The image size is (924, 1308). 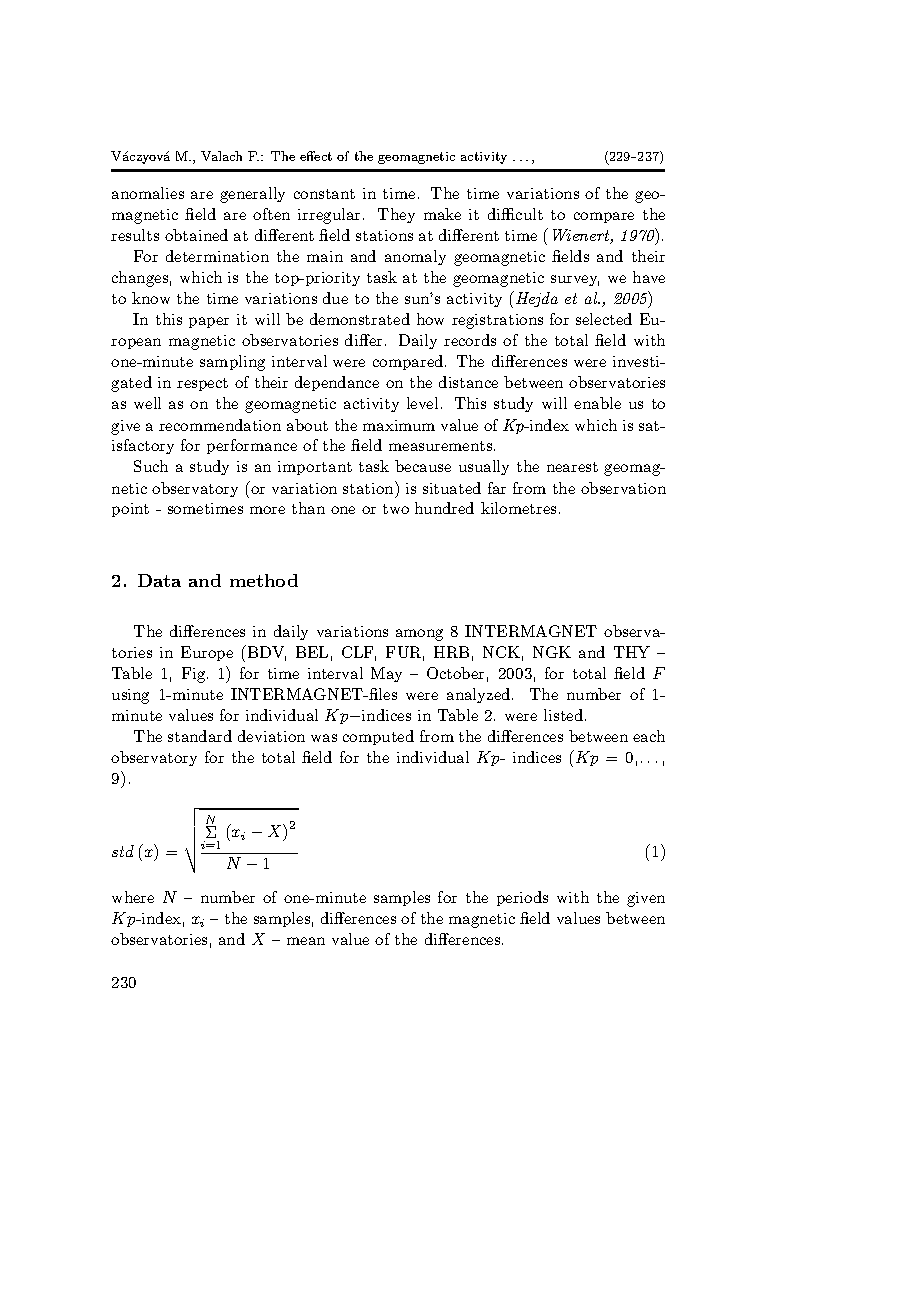 What do you see at coordinates (597, 403) in the screenshot?
I see `enable` at bounding box center [597, 403].
